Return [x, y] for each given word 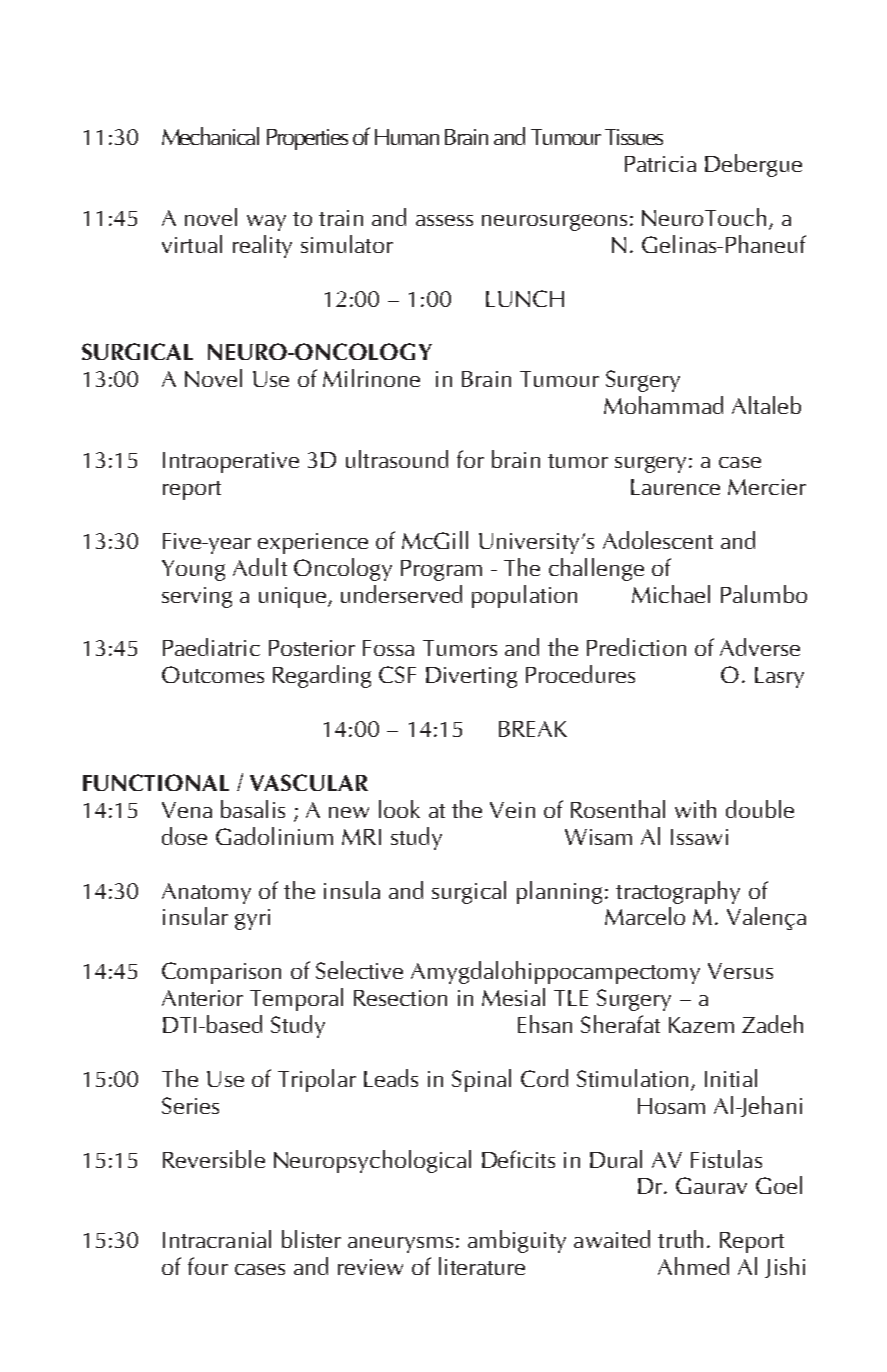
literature [482, 1266]
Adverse [760, 647]
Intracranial [217, 1239]
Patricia [660, 164]
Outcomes [213, 674]
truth [680, 1239]
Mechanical [210, 136]
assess [444, 220]
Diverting [471, 677]
